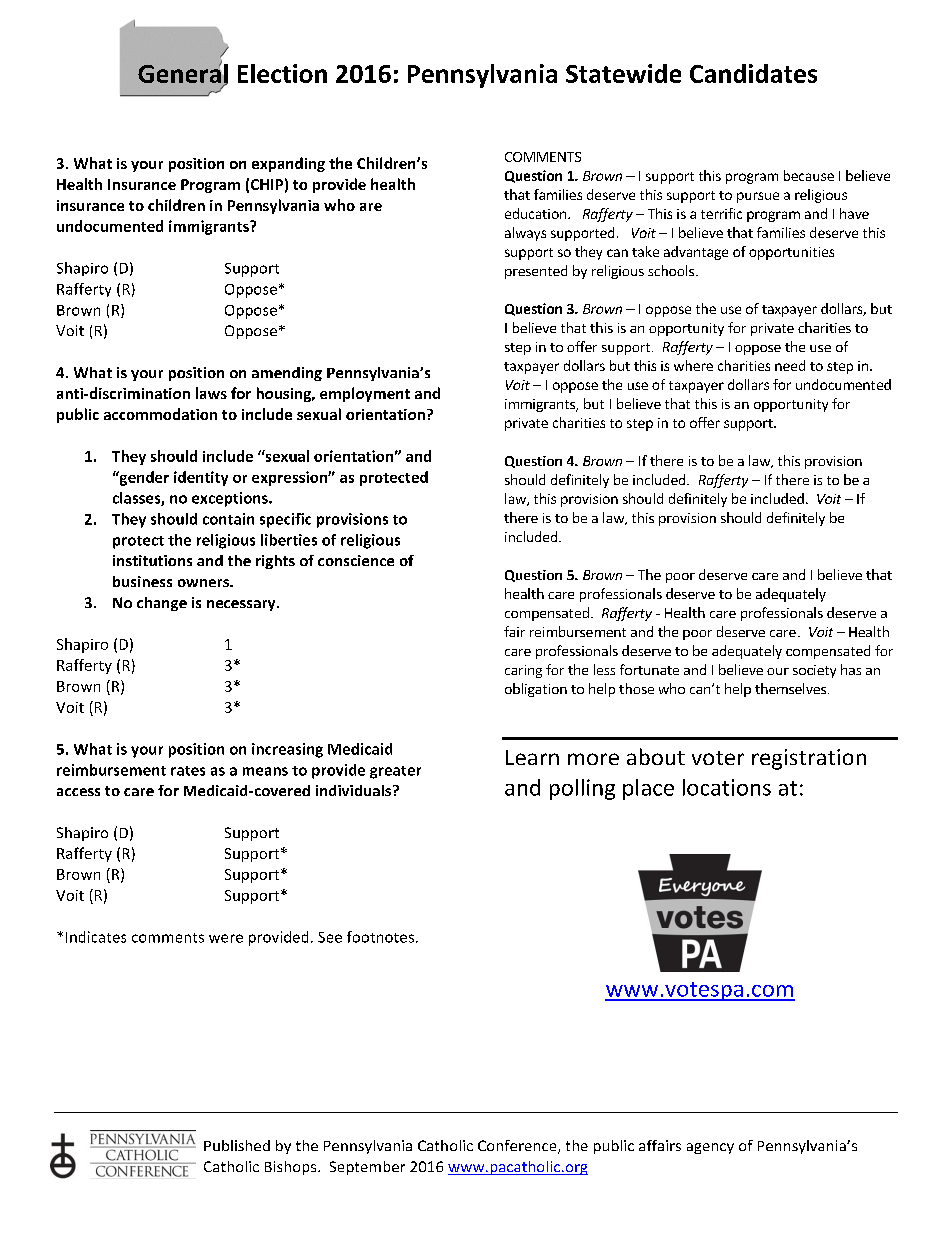 This image has width=952, height=1233. I want to click on Published, so click(237, 1145).
